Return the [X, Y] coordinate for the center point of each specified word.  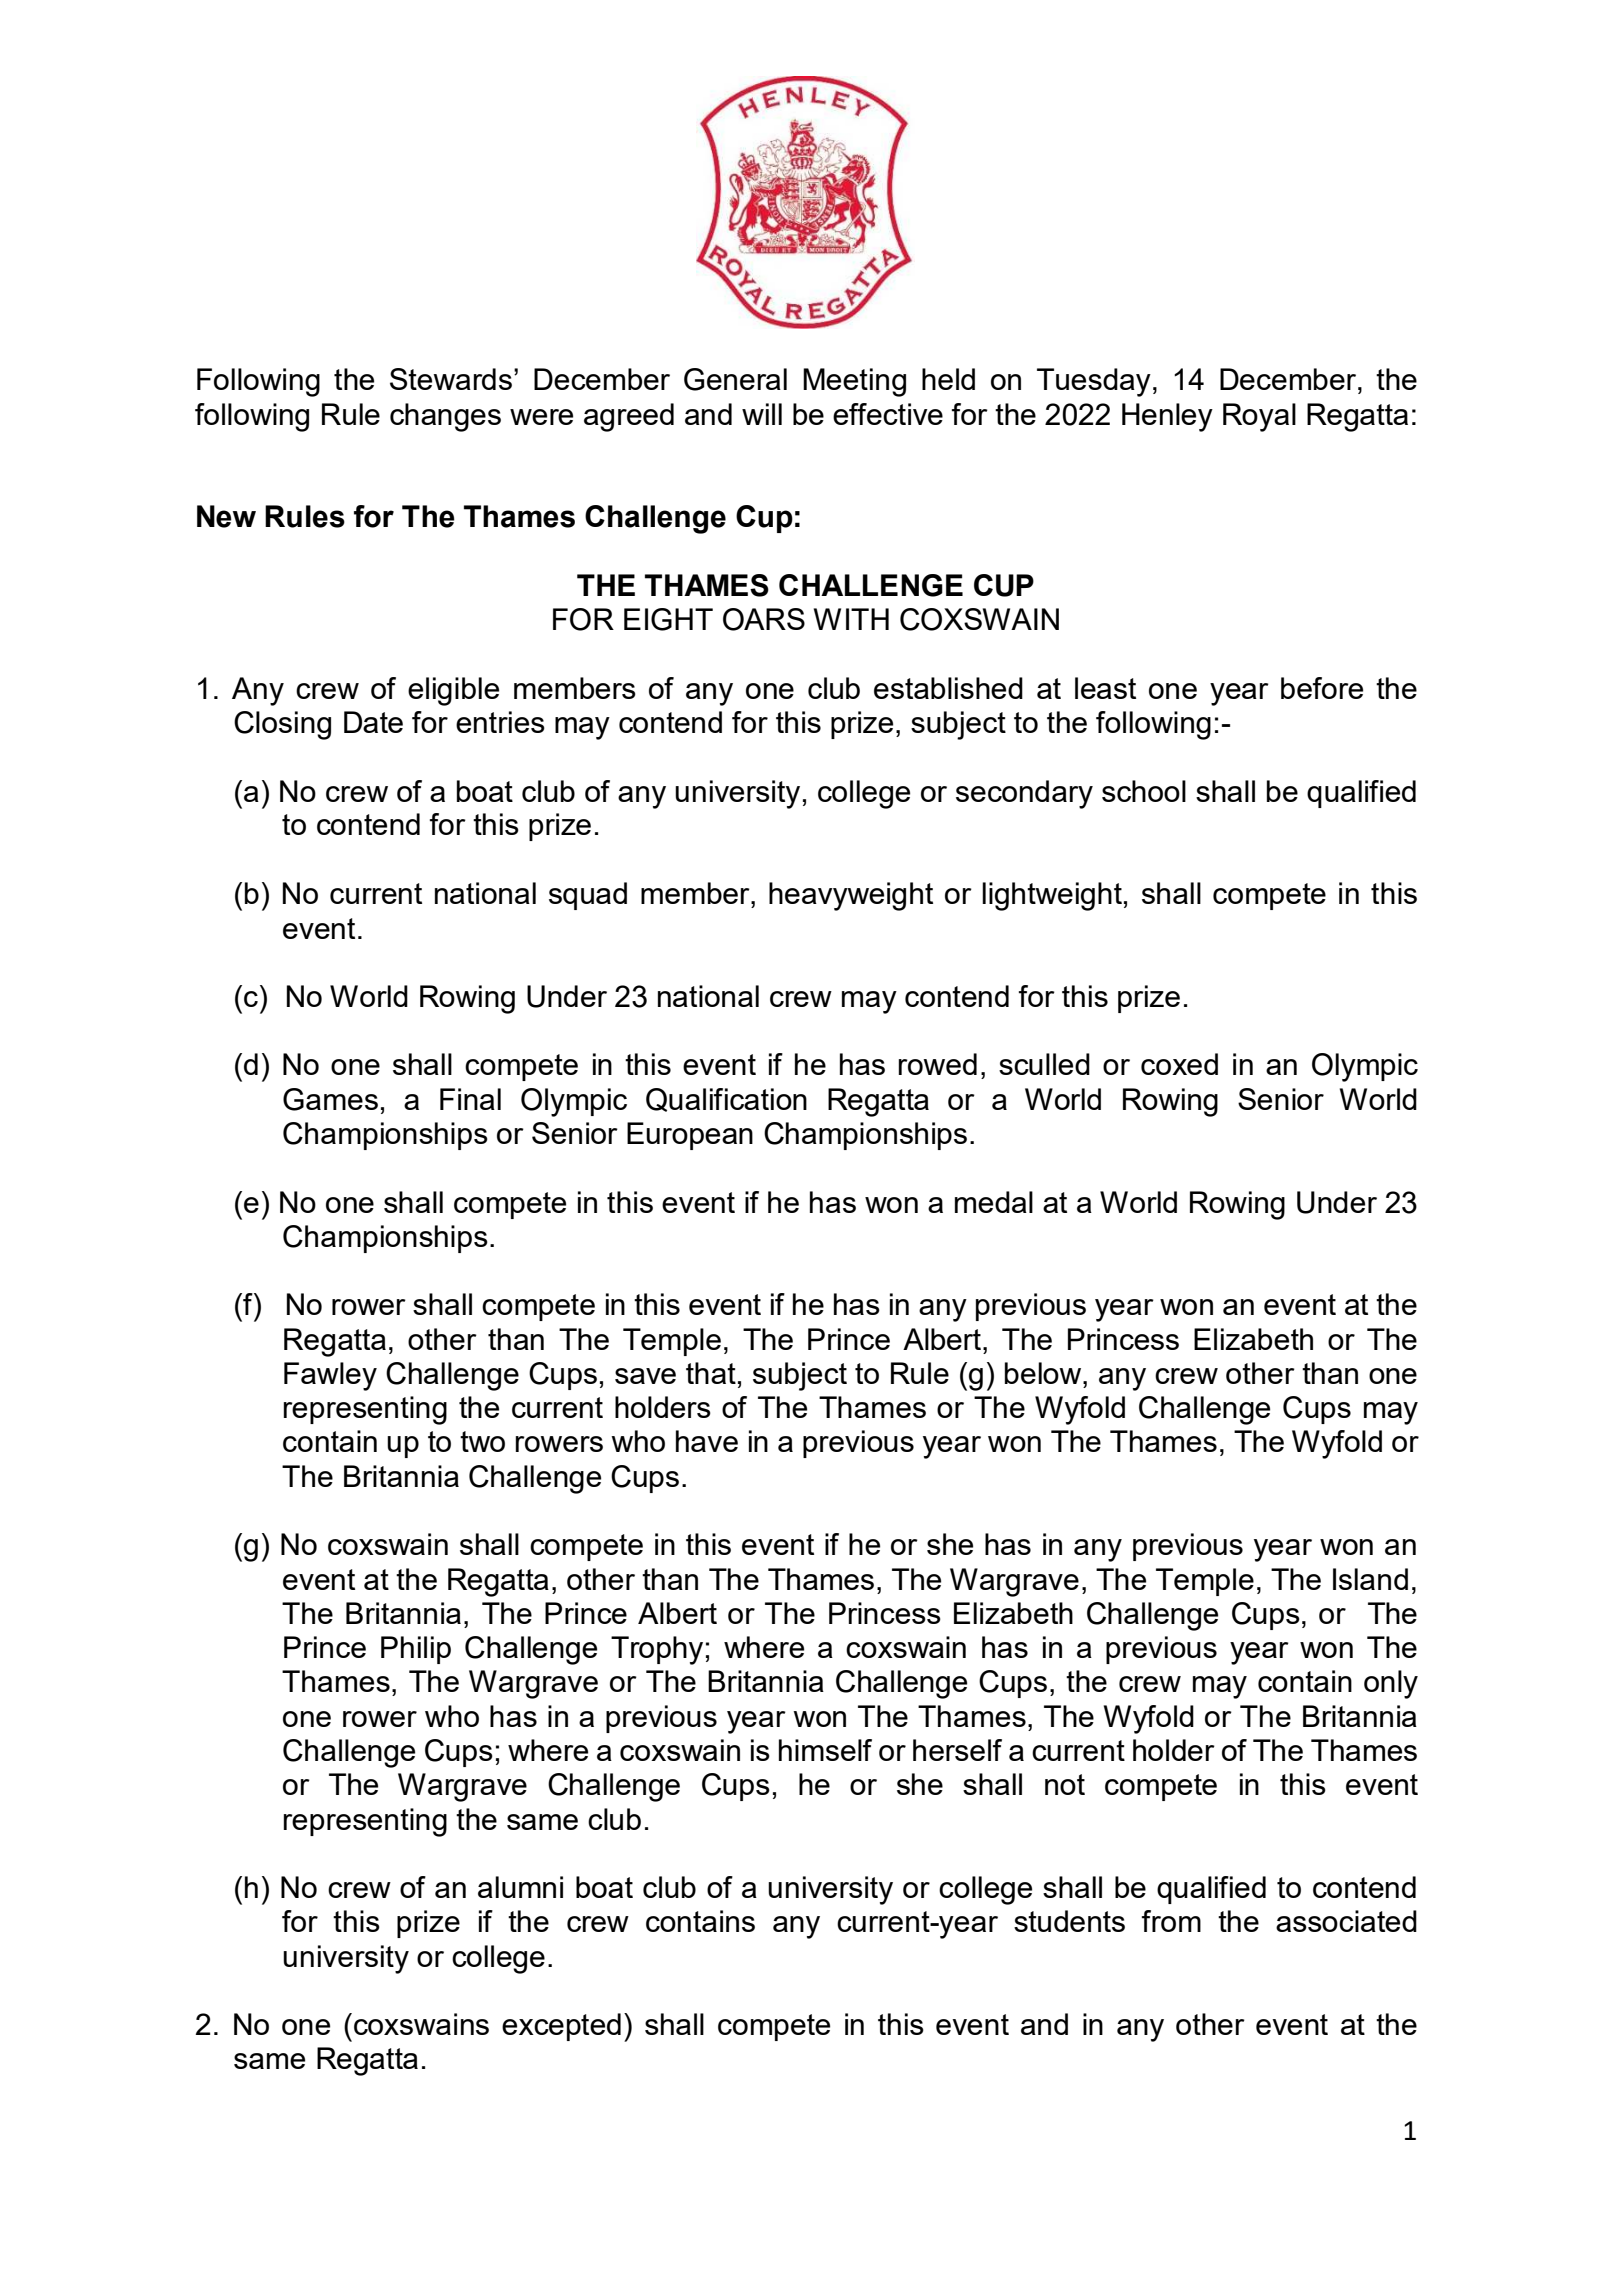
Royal [1259, 417]
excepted [561, 2027]
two [482, 1441]
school [1144, 791]
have [707, 1441]
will [762, 414]
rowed [938, 1064]
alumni [520, 1887]
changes [445, 417]
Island [1370, 1579]
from [1171, 1921]
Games [330, 1099]
